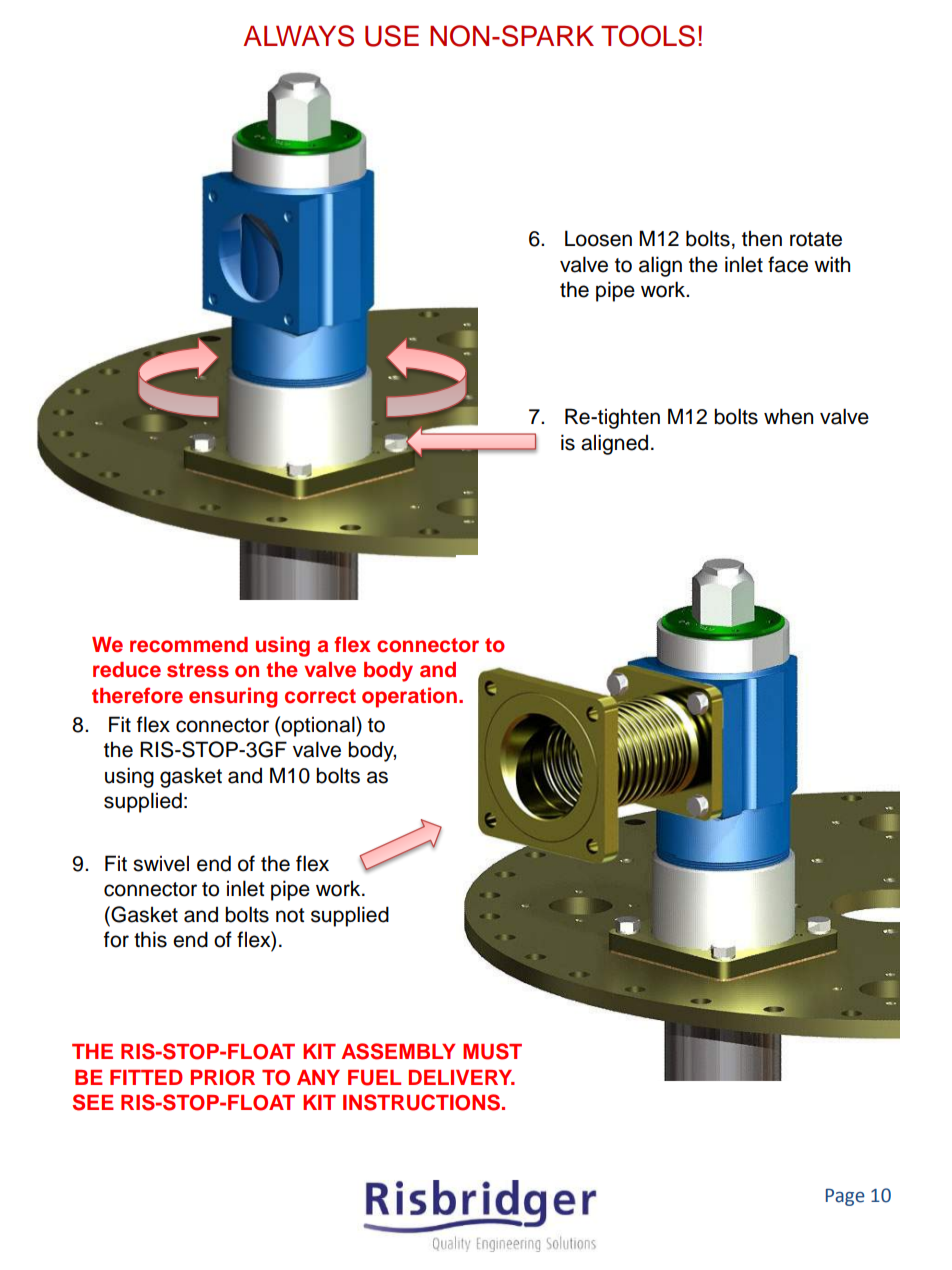 The height and width of the image is (1270, 952). What do you see at coordinates (298, 36) in the image?
I see `ALWAYS` at bounding box center [298, 36].
